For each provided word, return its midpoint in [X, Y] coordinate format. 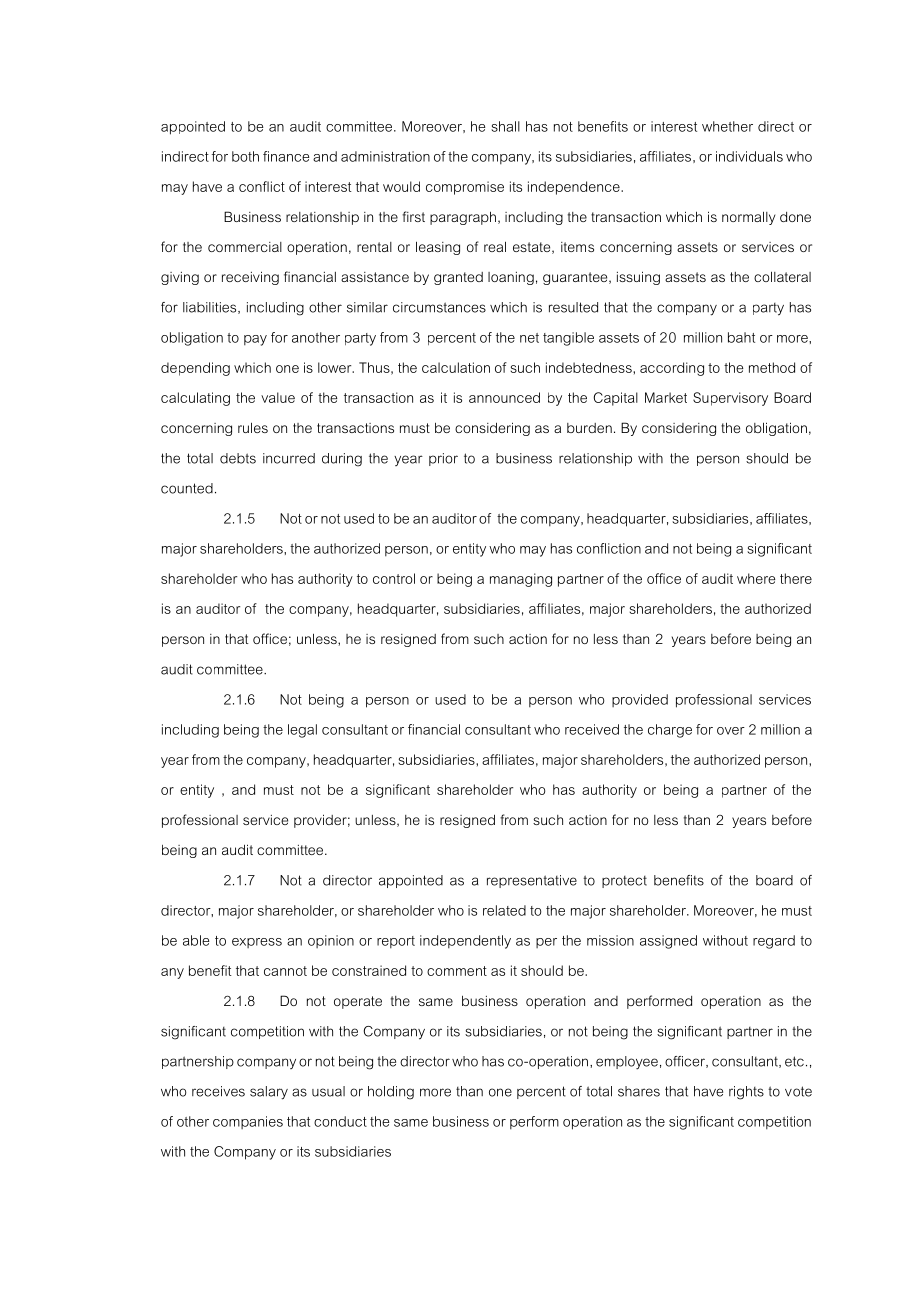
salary [269, 1093]
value [278, 397]
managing [521, 580]
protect [624, 882]
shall [505, 126]
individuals [749, 156]
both [245, 156]
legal [302, 731]
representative [532, 881]
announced [504, 397]
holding [391, 1093]
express [257, 943]
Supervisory [730, 399]
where [756, 578]
